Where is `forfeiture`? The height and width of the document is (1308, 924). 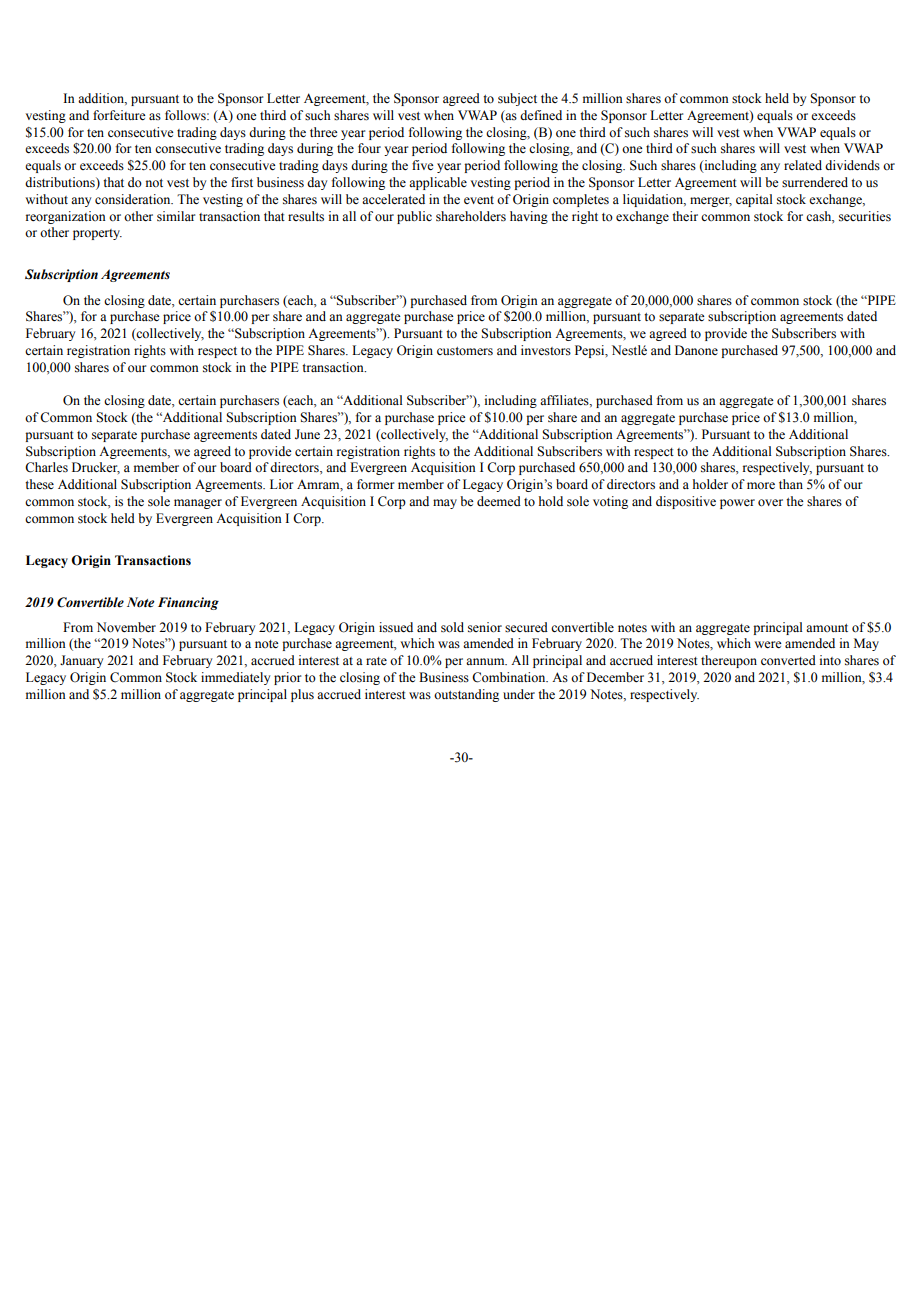
forfeiture is located at coordinates (119, 115).
